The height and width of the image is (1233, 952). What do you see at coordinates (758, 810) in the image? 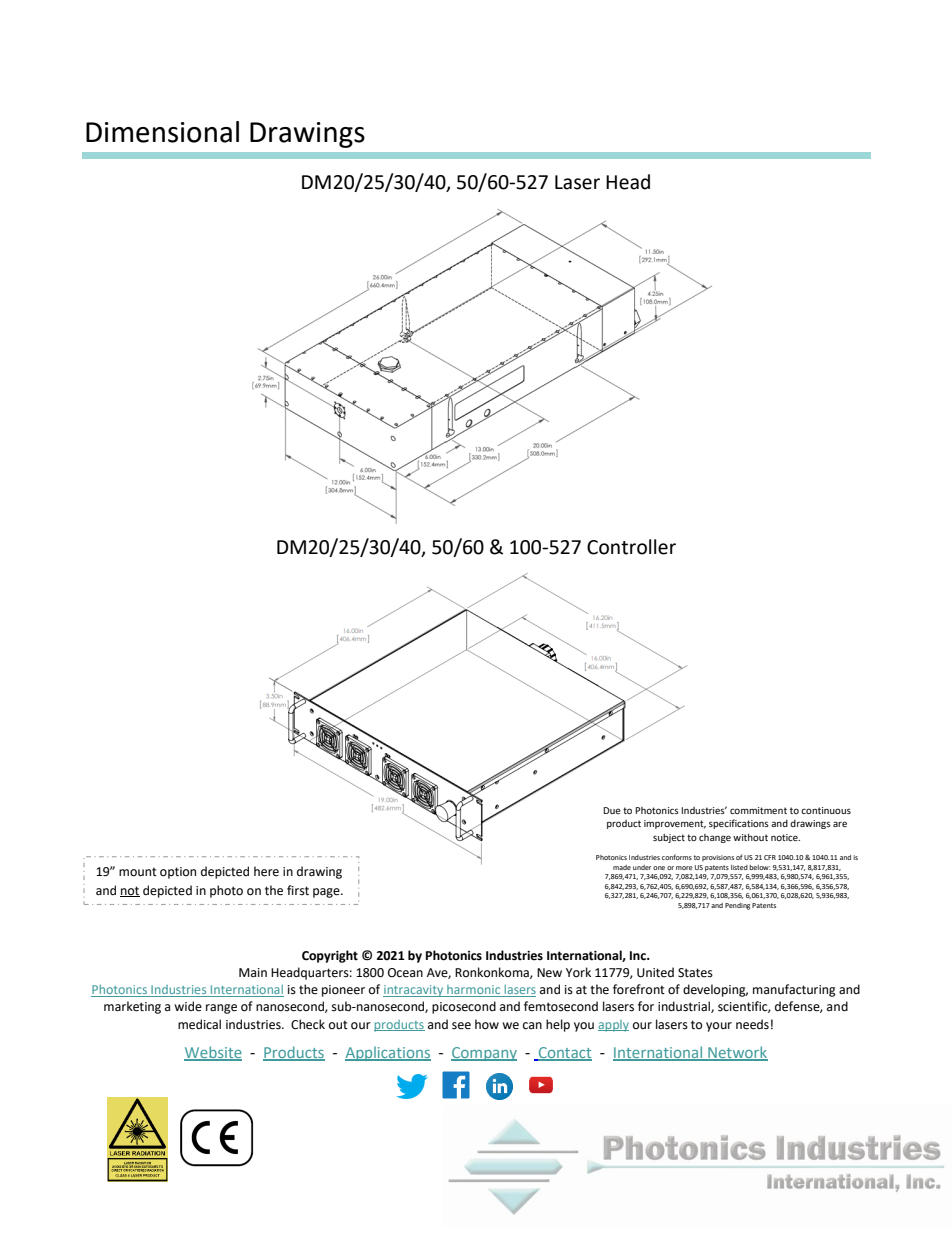
I see `commitment` at bounding box center [758, 810].
